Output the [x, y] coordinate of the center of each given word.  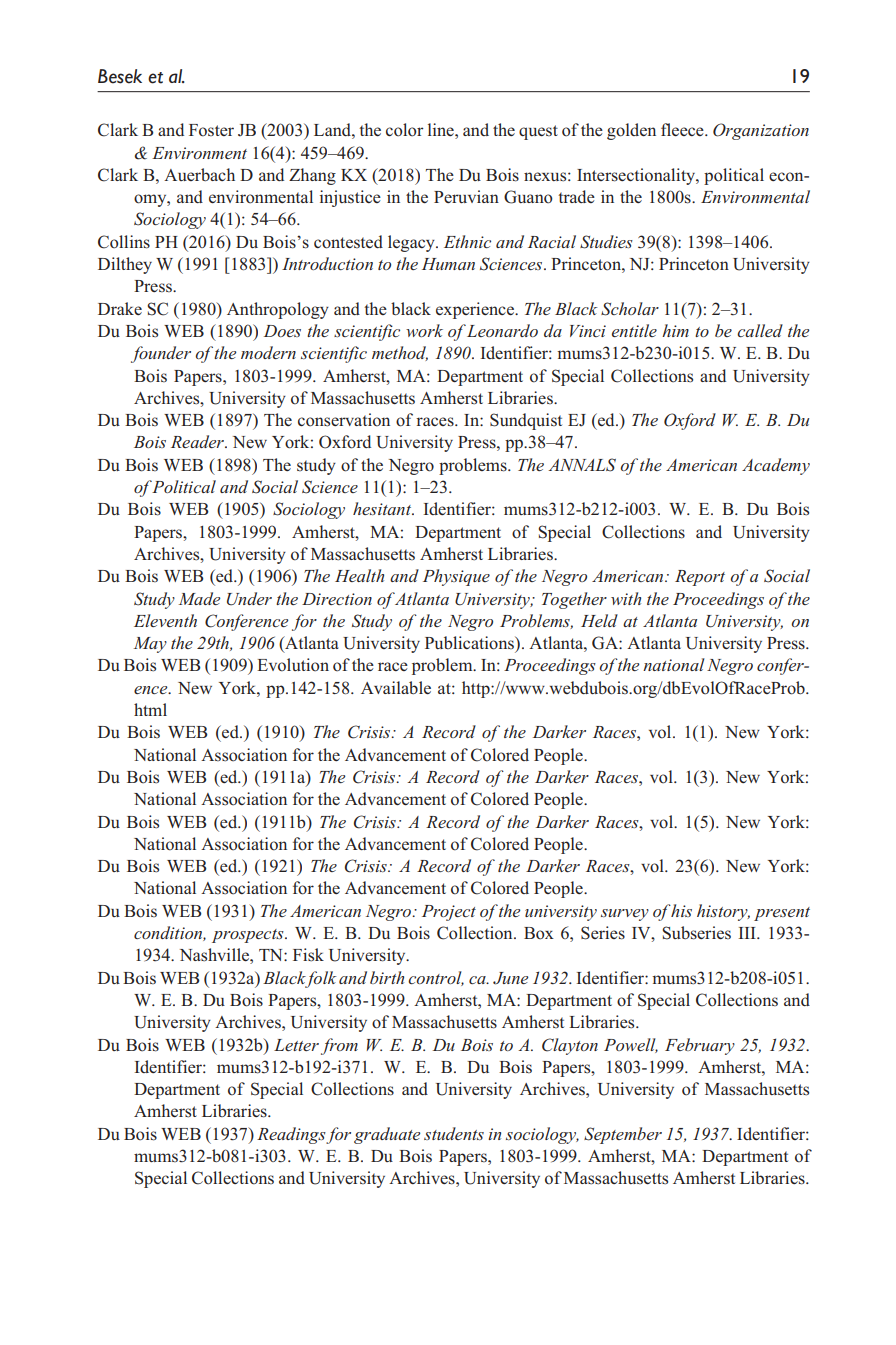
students [454, 1133]
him [675, 330]
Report [700, 578]
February [700, 1046]
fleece [683, 129]
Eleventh [165, 620]
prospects [249, 936]
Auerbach [199, 174]
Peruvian [466, 196]
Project [449, 913]
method [400, 353]
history [723, 912]
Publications [470, 643]
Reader [199, 441]
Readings [291, 1135]
